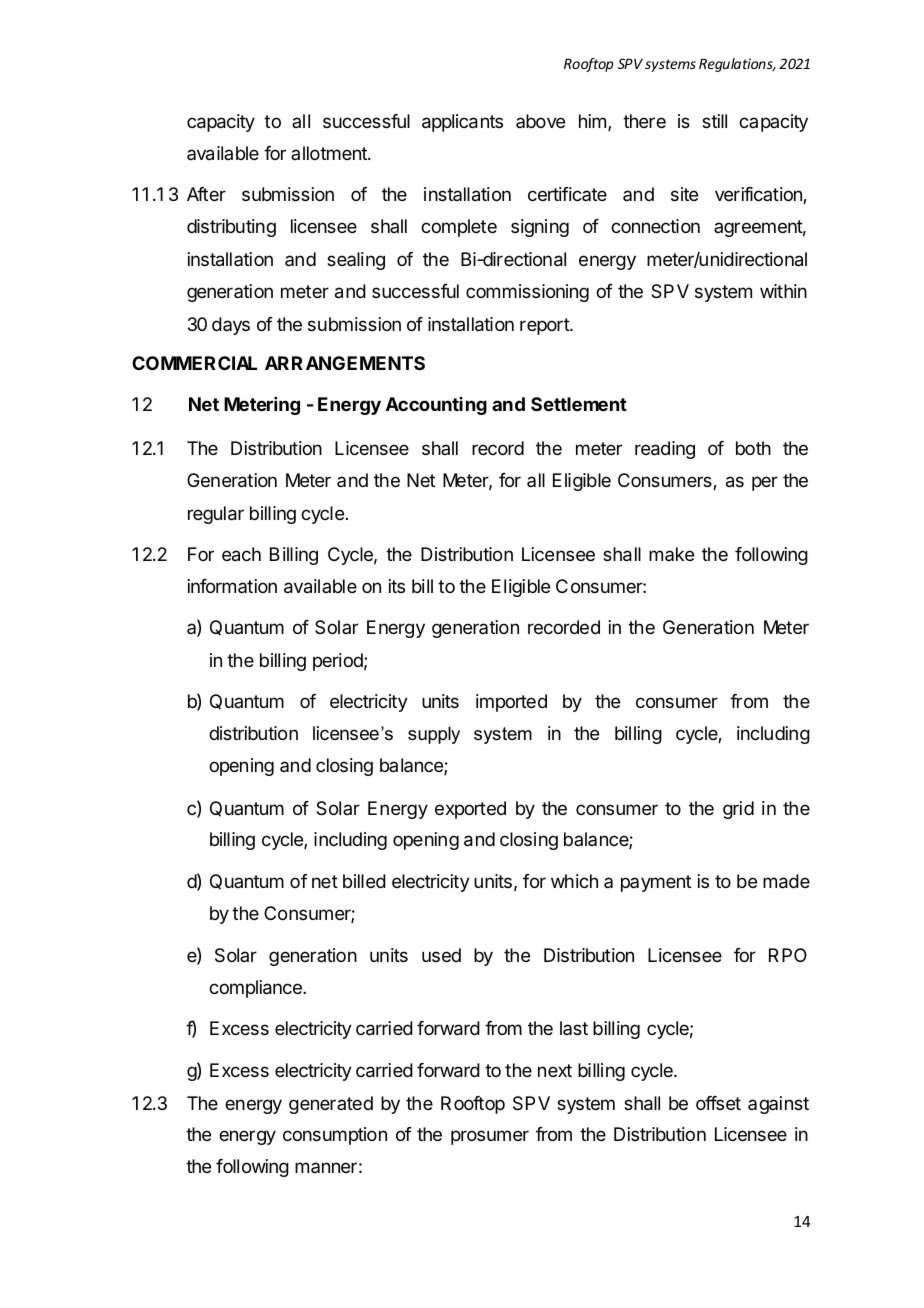 This image has height=1308, width=924. Describe the element at coordinates (738, 810) in the image. I see `grid` at that location.
